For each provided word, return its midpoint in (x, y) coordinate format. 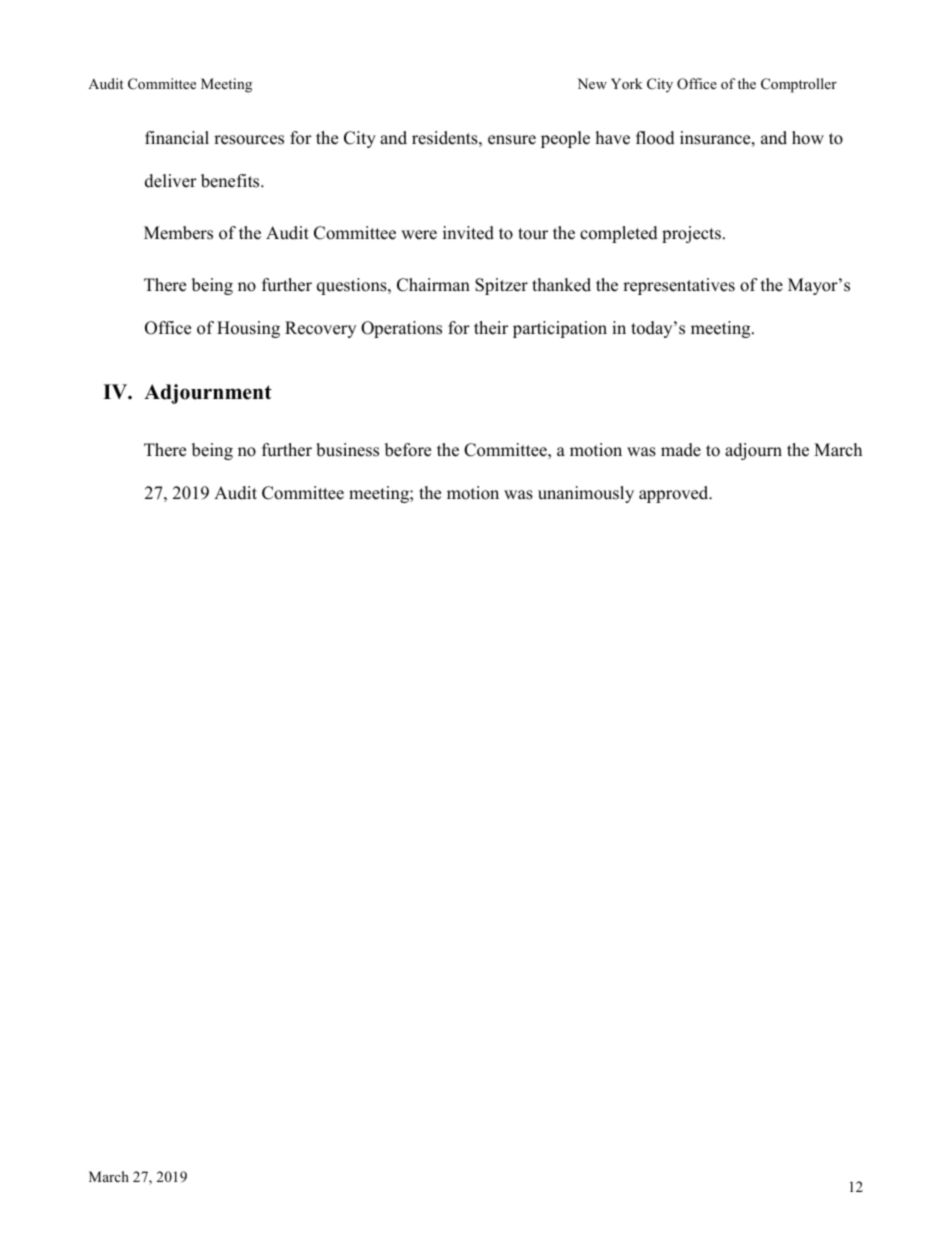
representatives (679, 286)
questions (353, 286)
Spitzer (501, 286)
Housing (248, 329)
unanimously (586, 494)
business (347, 450)
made (681, 450)
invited (468, 233)
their (491, 328)
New (592, 83)
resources (249, 140)
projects (691, 234)
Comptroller (799, 85)
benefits (231, 181)
